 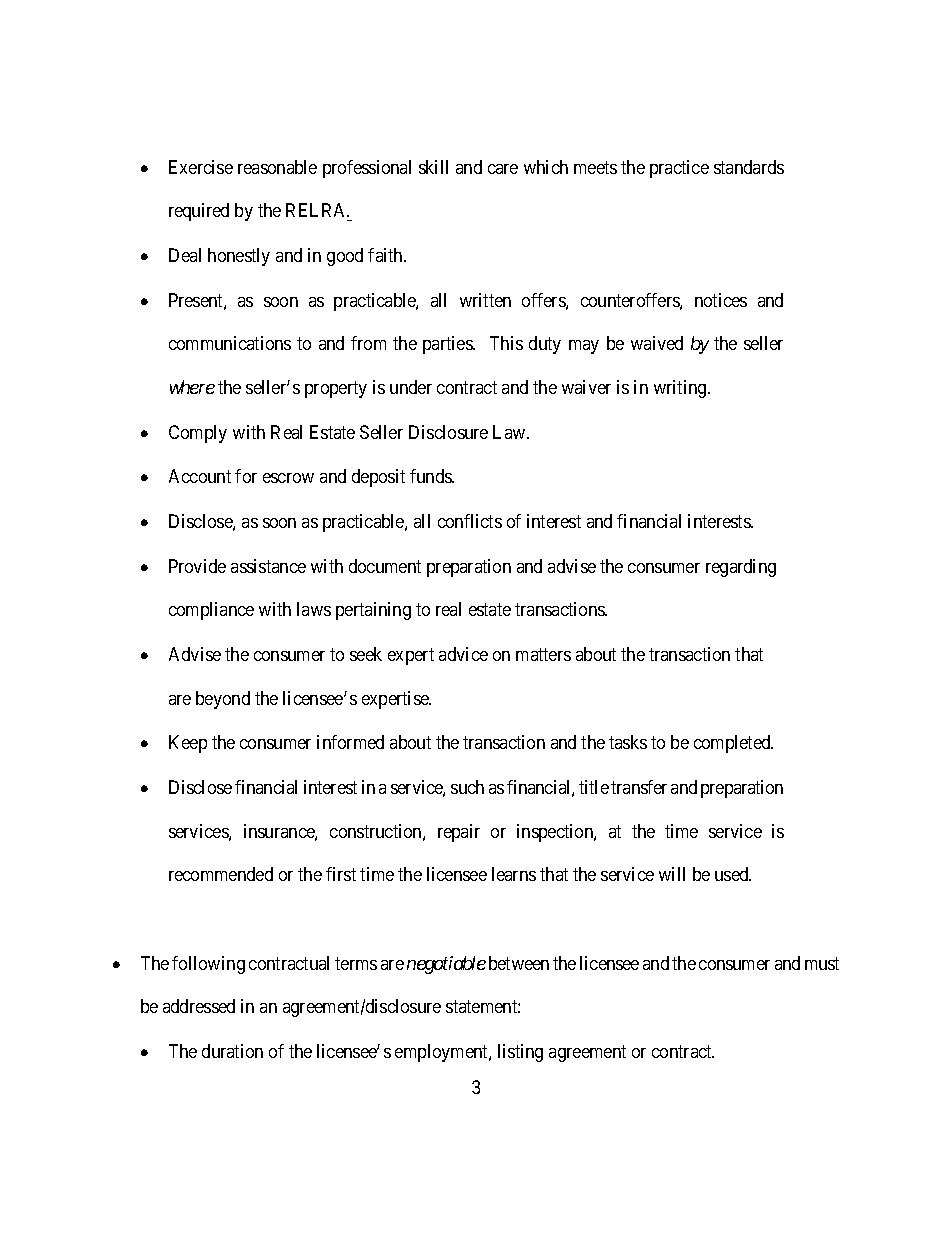 I want to click on recommended, so click(x=221, y=874).
